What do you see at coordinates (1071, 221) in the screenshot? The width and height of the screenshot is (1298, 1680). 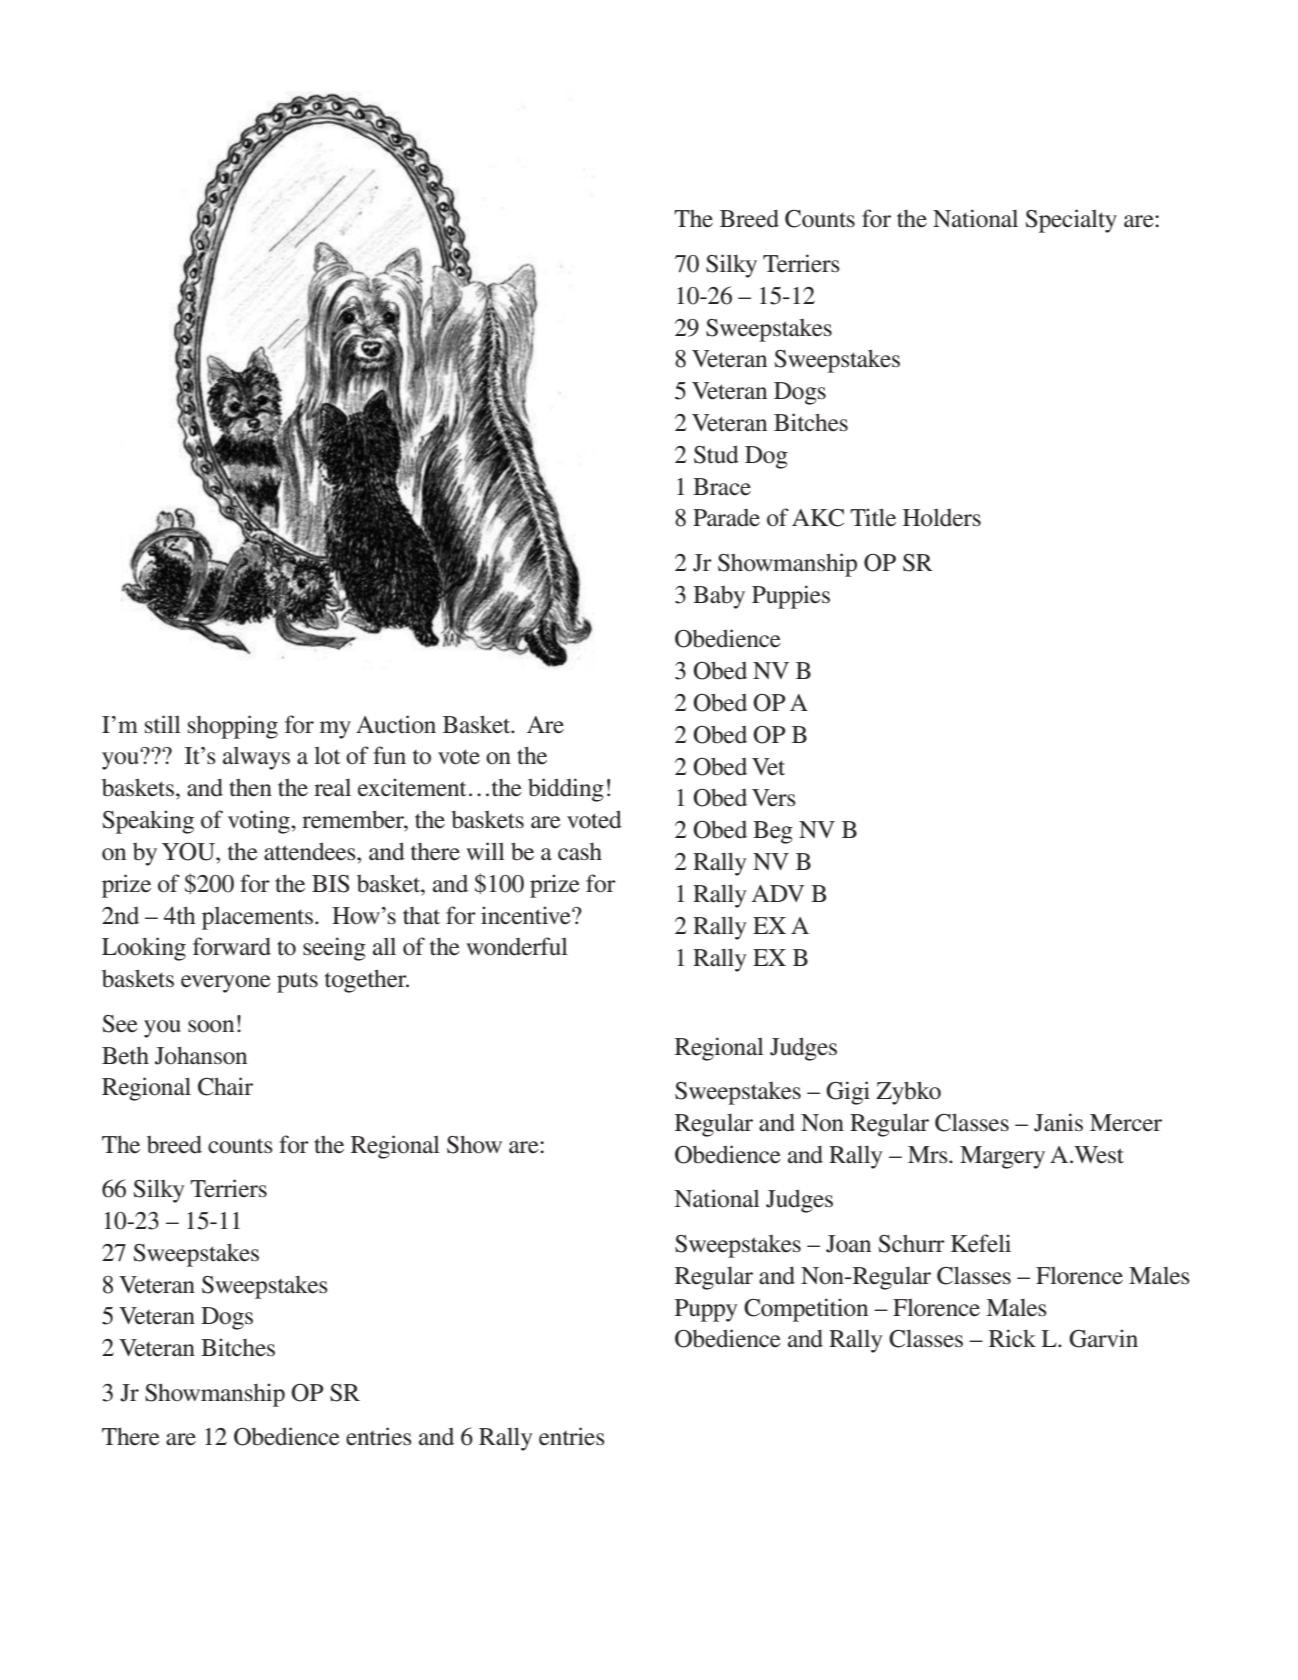 I see `Specialty` at bounding box center [1071, 221].
